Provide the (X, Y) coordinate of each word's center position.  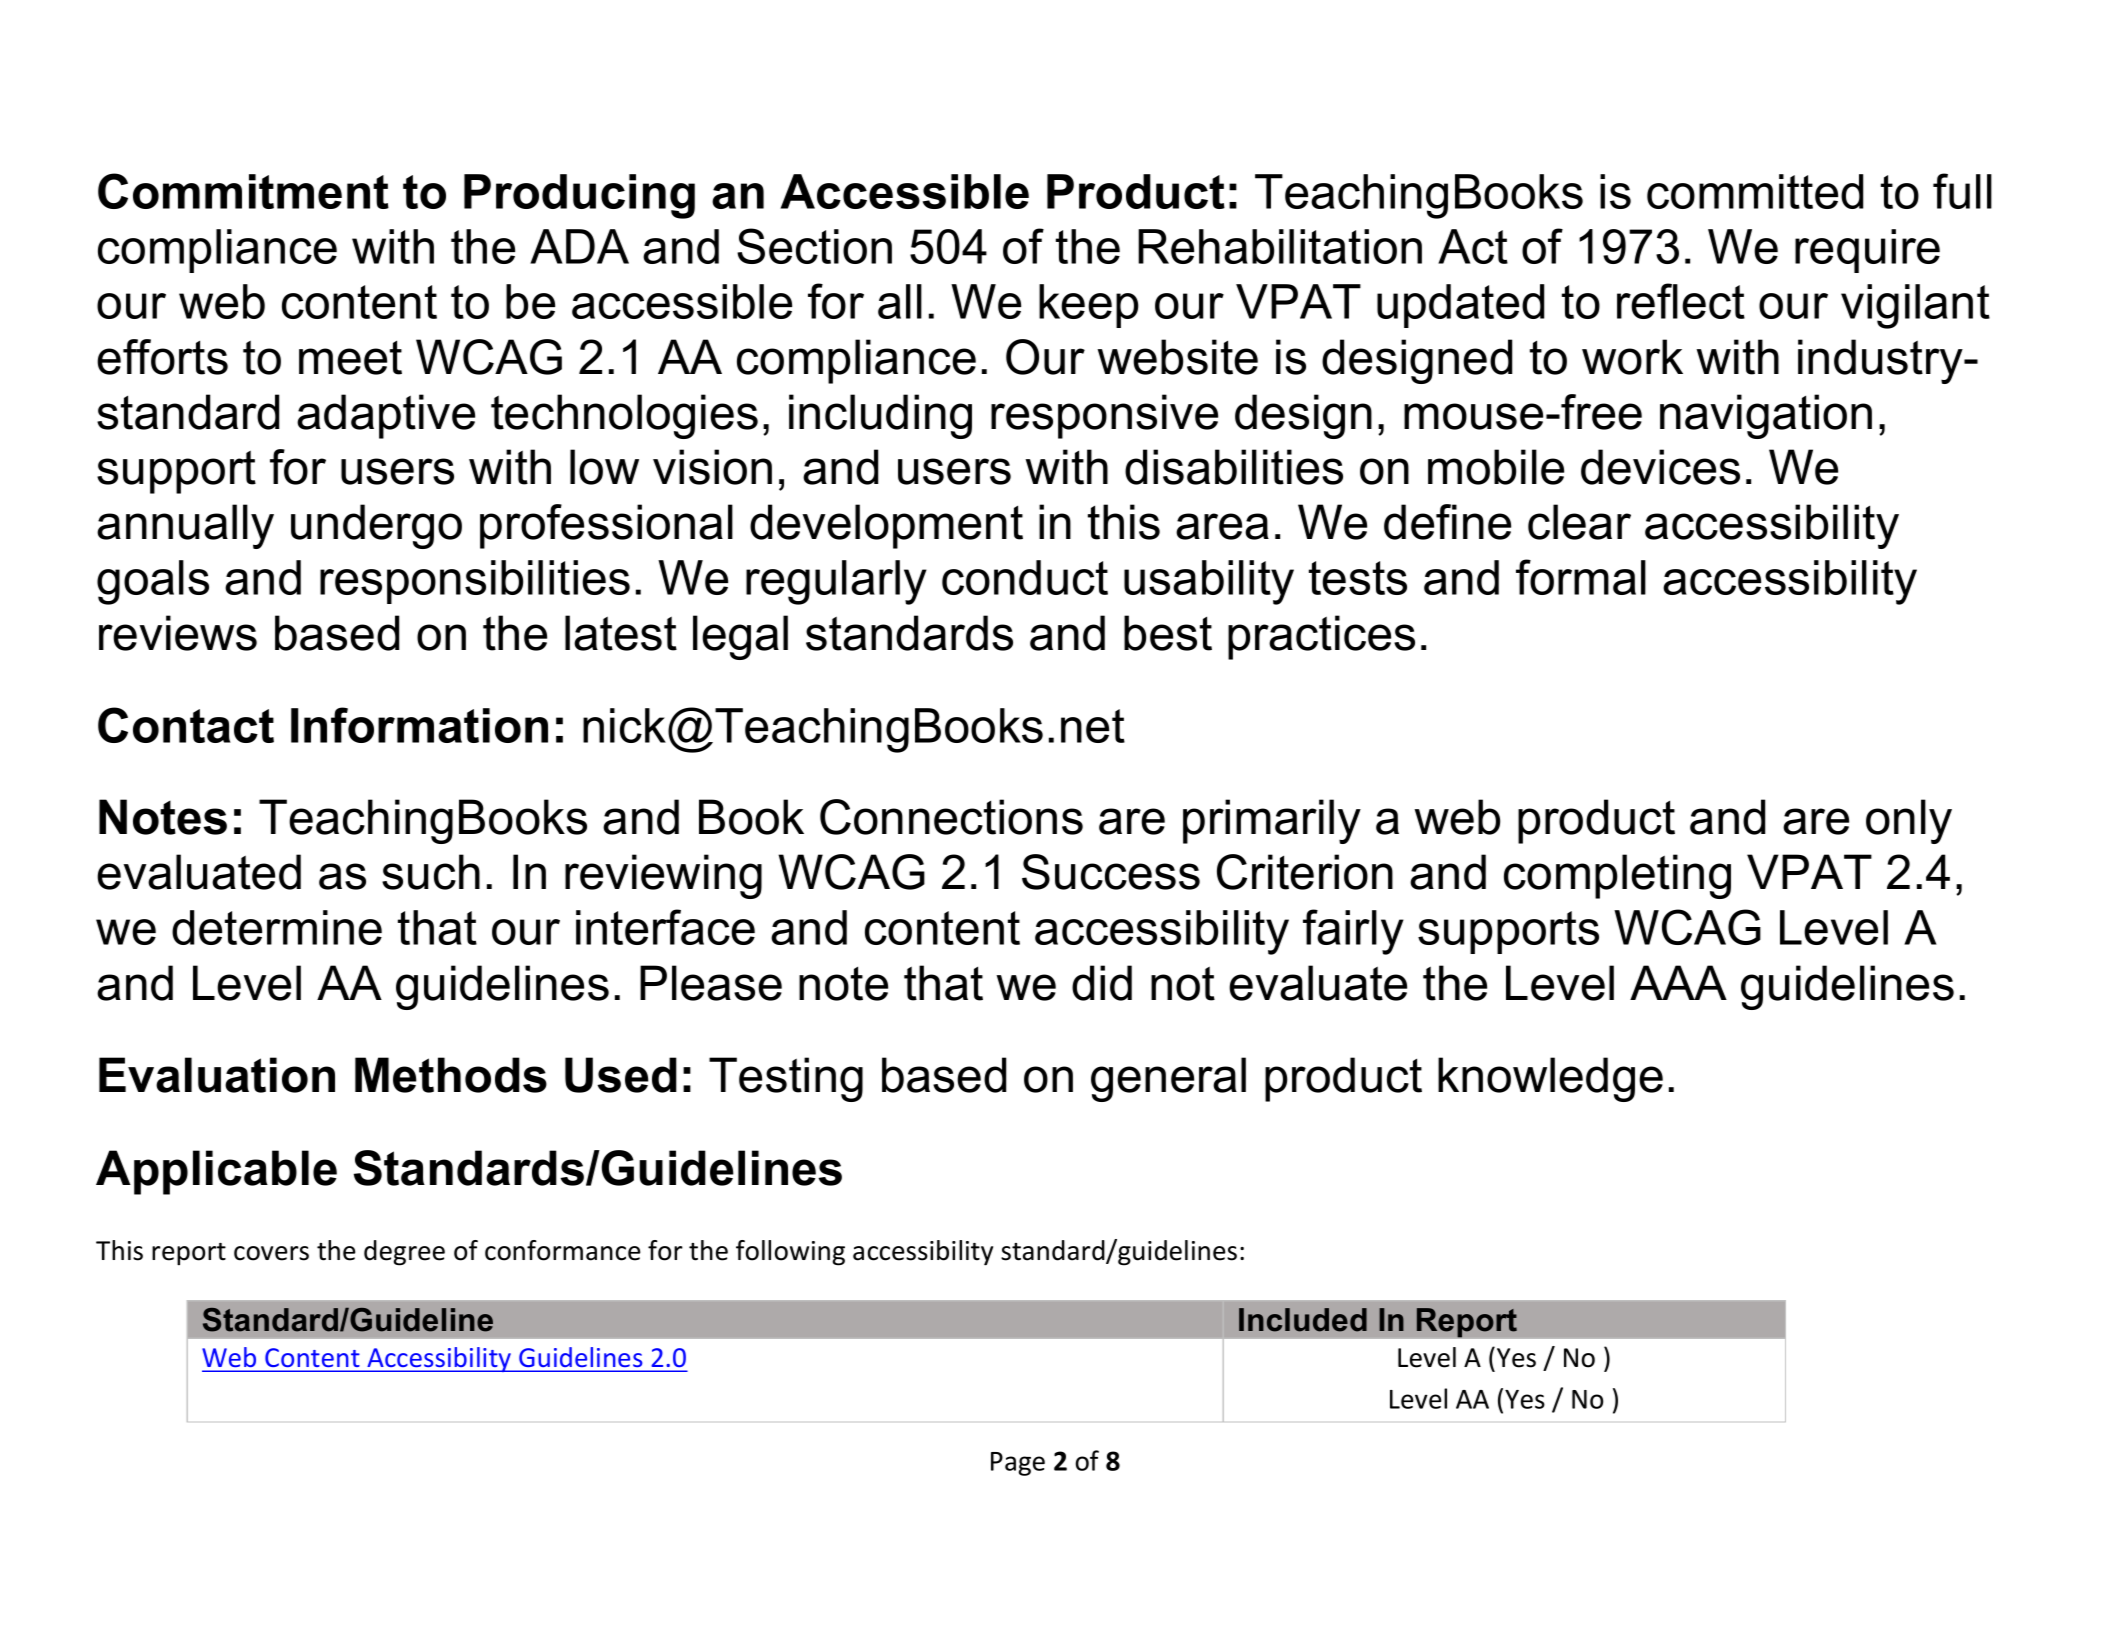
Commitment (243, 191)
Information (419, 725)
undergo (376, 526)
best (1168, 633)
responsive (1104, 416)
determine (277, 927)
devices (1660, 467)
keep (1089, 306)
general (1168, 1079)
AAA (1678, 982)
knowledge (1550, 1079)
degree (404, 1253)
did (1102, 983)
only (1909, 821)
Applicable (216, 1172)
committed (1755, 191)
